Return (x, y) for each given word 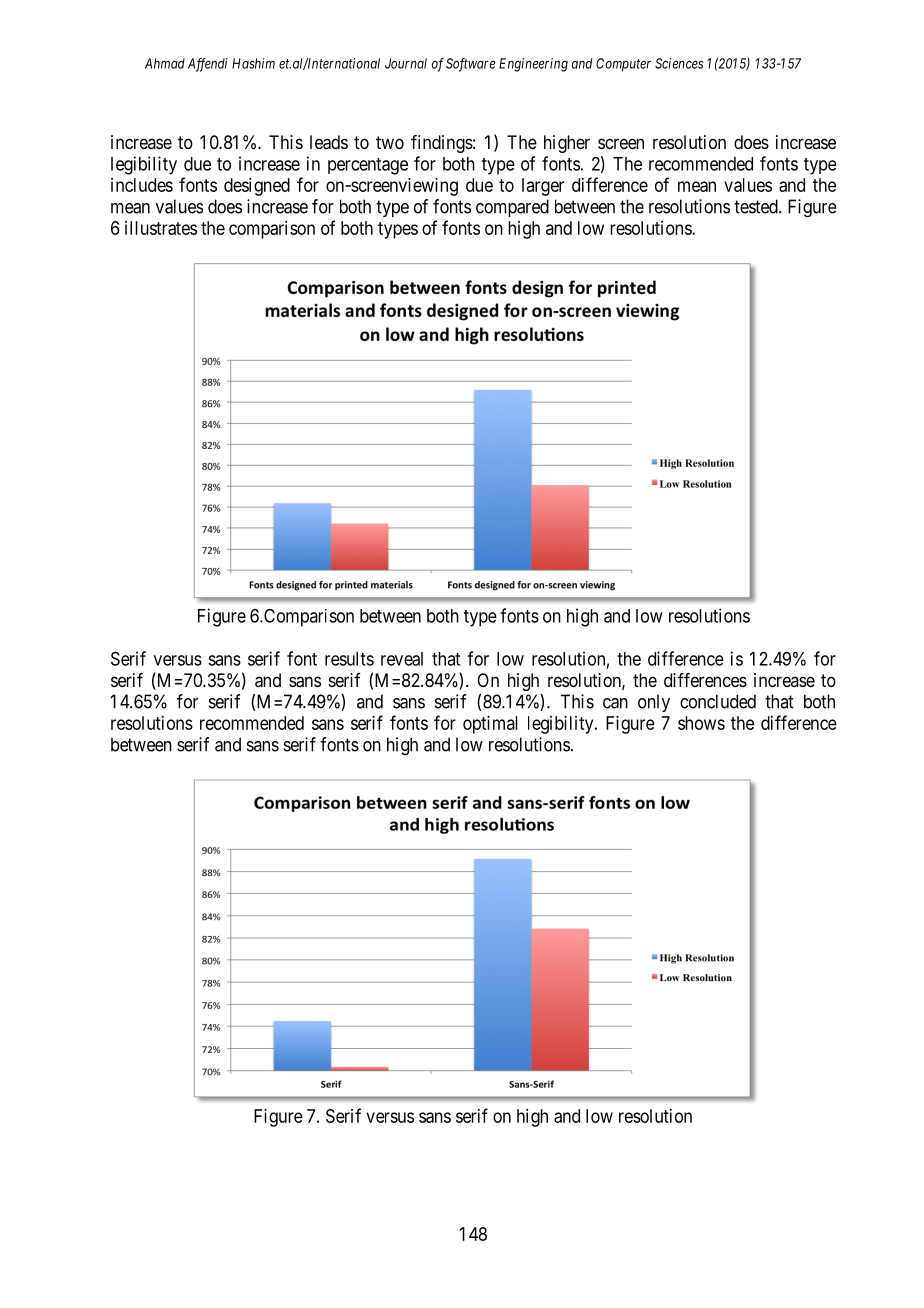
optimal (490, 725)
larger (543, 187)
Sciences (679, 63)
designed (257, 187)
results (349, 659)
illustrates (161, 228)
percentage (368, 166)
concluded (718, 701)
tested (757, 206)
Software (470, 65)
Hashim (253, 63)
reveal (402, 659)
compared (512, 208)
